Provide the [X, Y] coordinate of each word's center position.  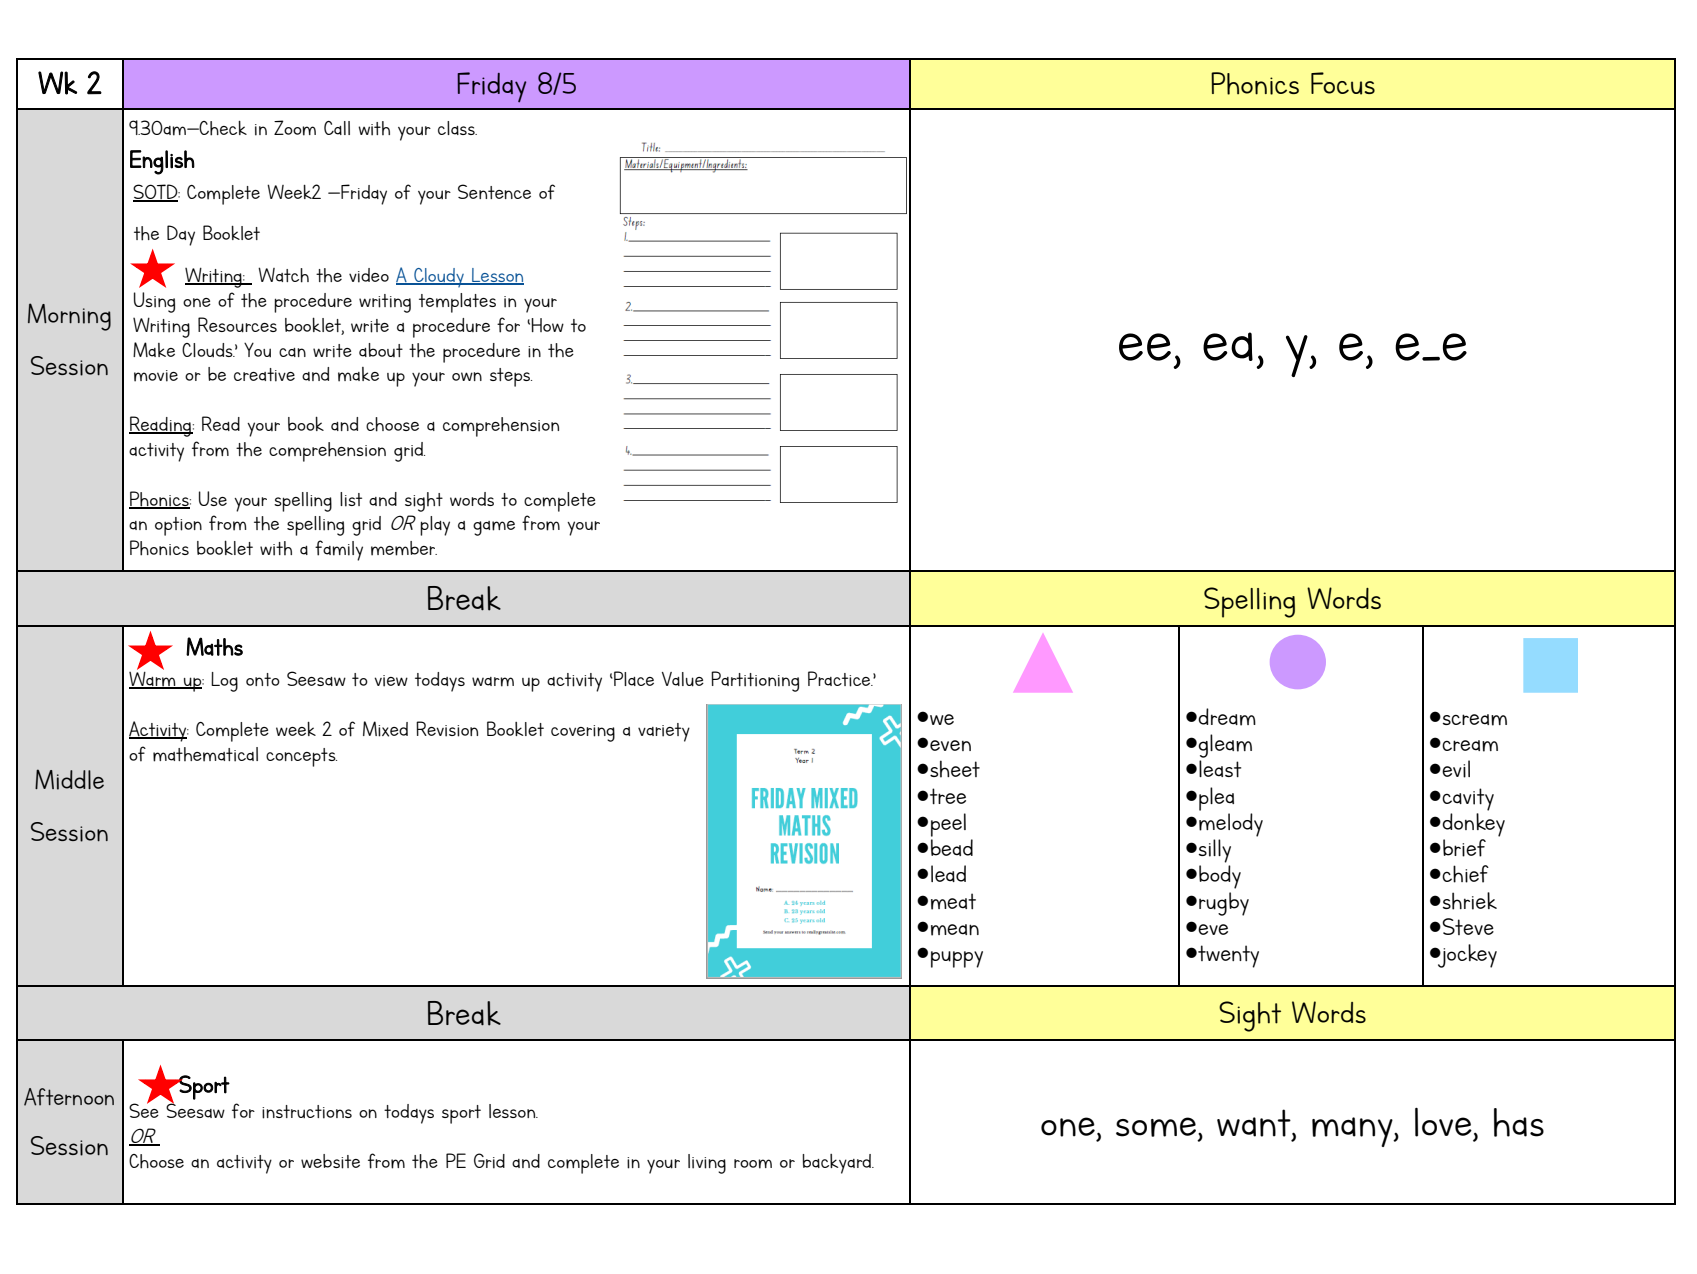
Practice [840, 679]
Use [213, 498]
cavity [1467, 799]
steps [511, 377]
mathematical [205, 754]
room [753, 1164]
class [457, 128]
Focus [1343, 83]
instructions [307, 1112]
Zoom [295, 128]
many [1353, 1132]
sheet [955, 769]
